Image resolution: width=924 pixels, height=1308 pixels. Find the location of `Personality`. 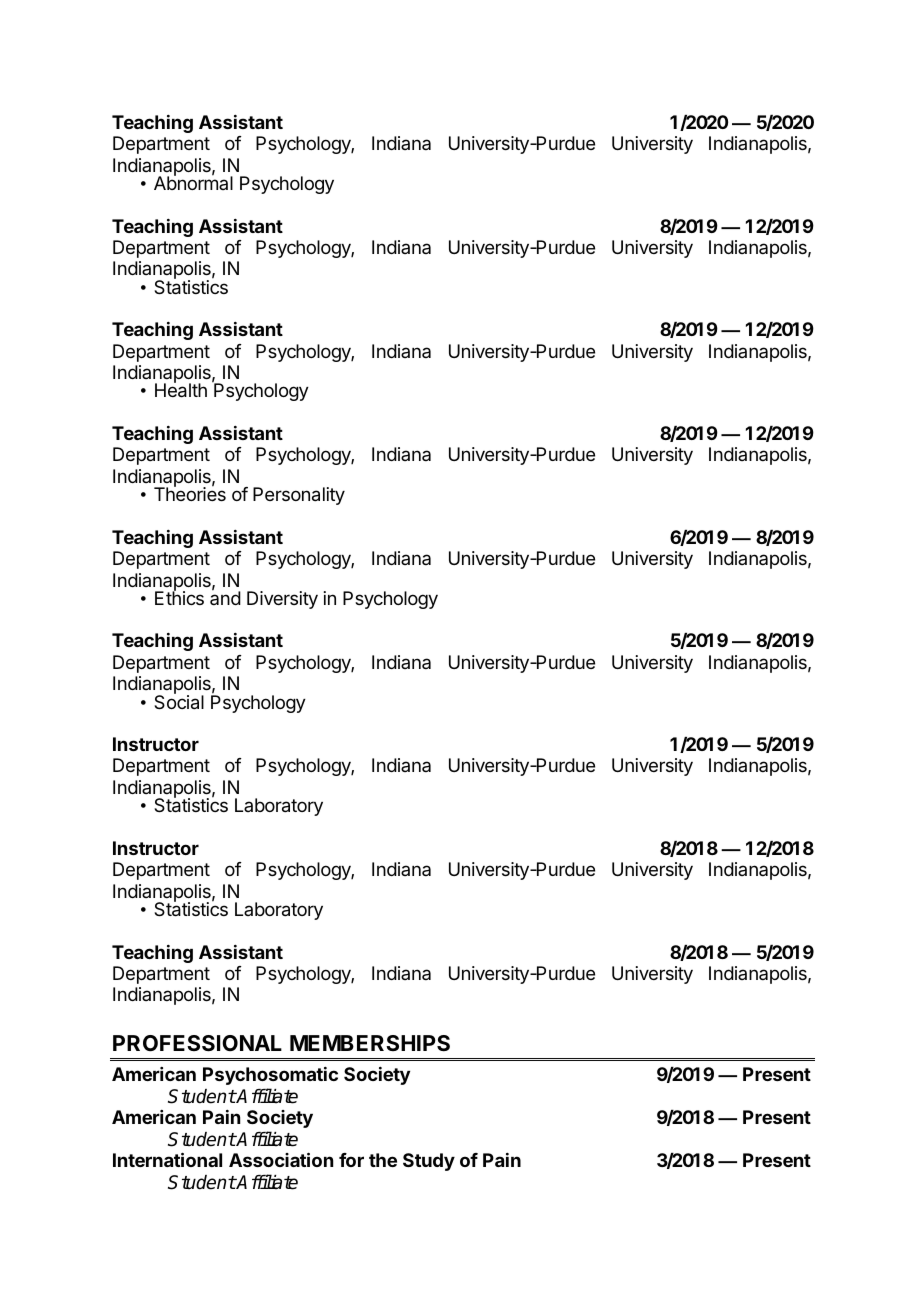

Personality is located at coordinates (299, 496).
